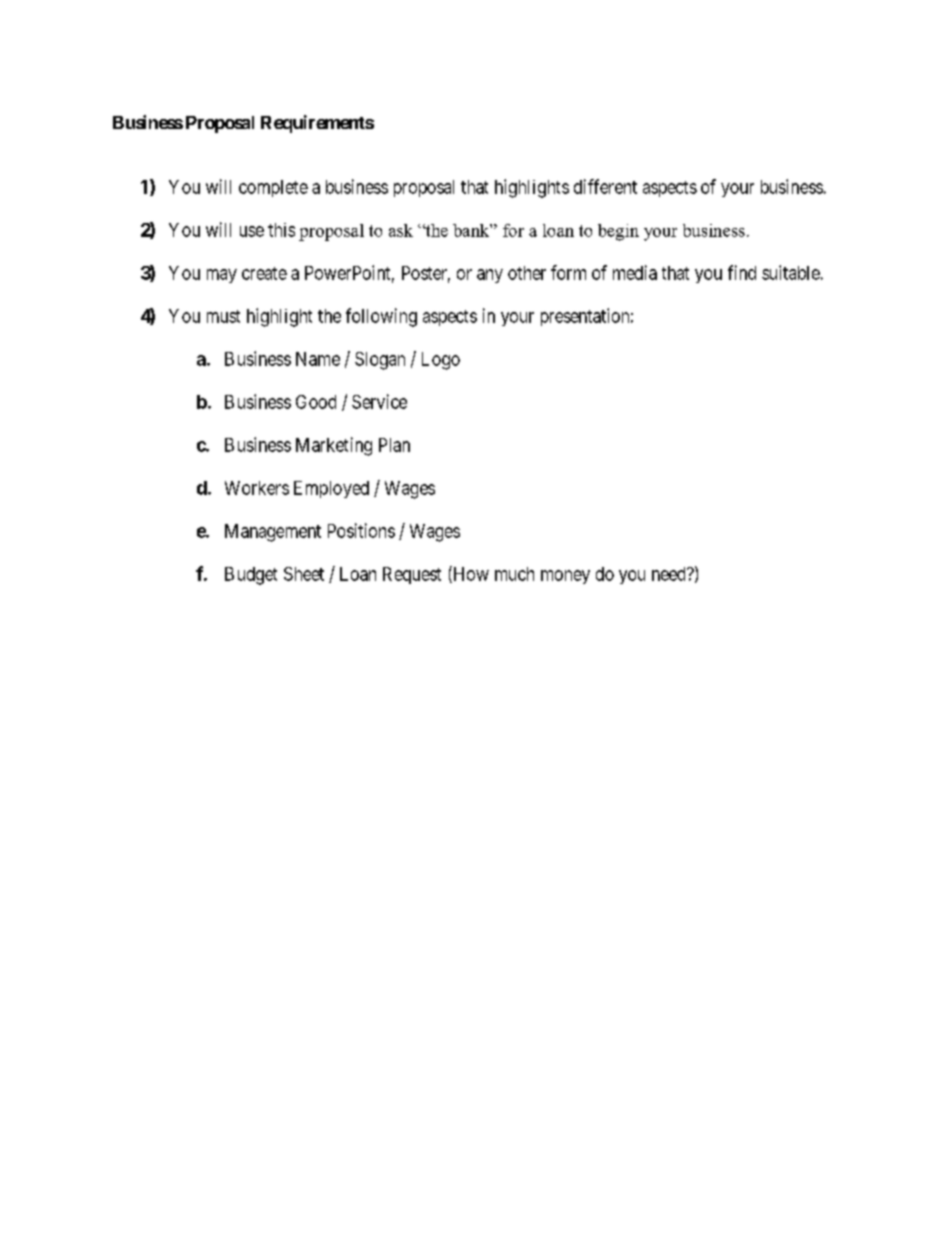  What do you see at coordinates (605, 186) in the screenshot?
I see `different` at bounding box center [605, 186].
